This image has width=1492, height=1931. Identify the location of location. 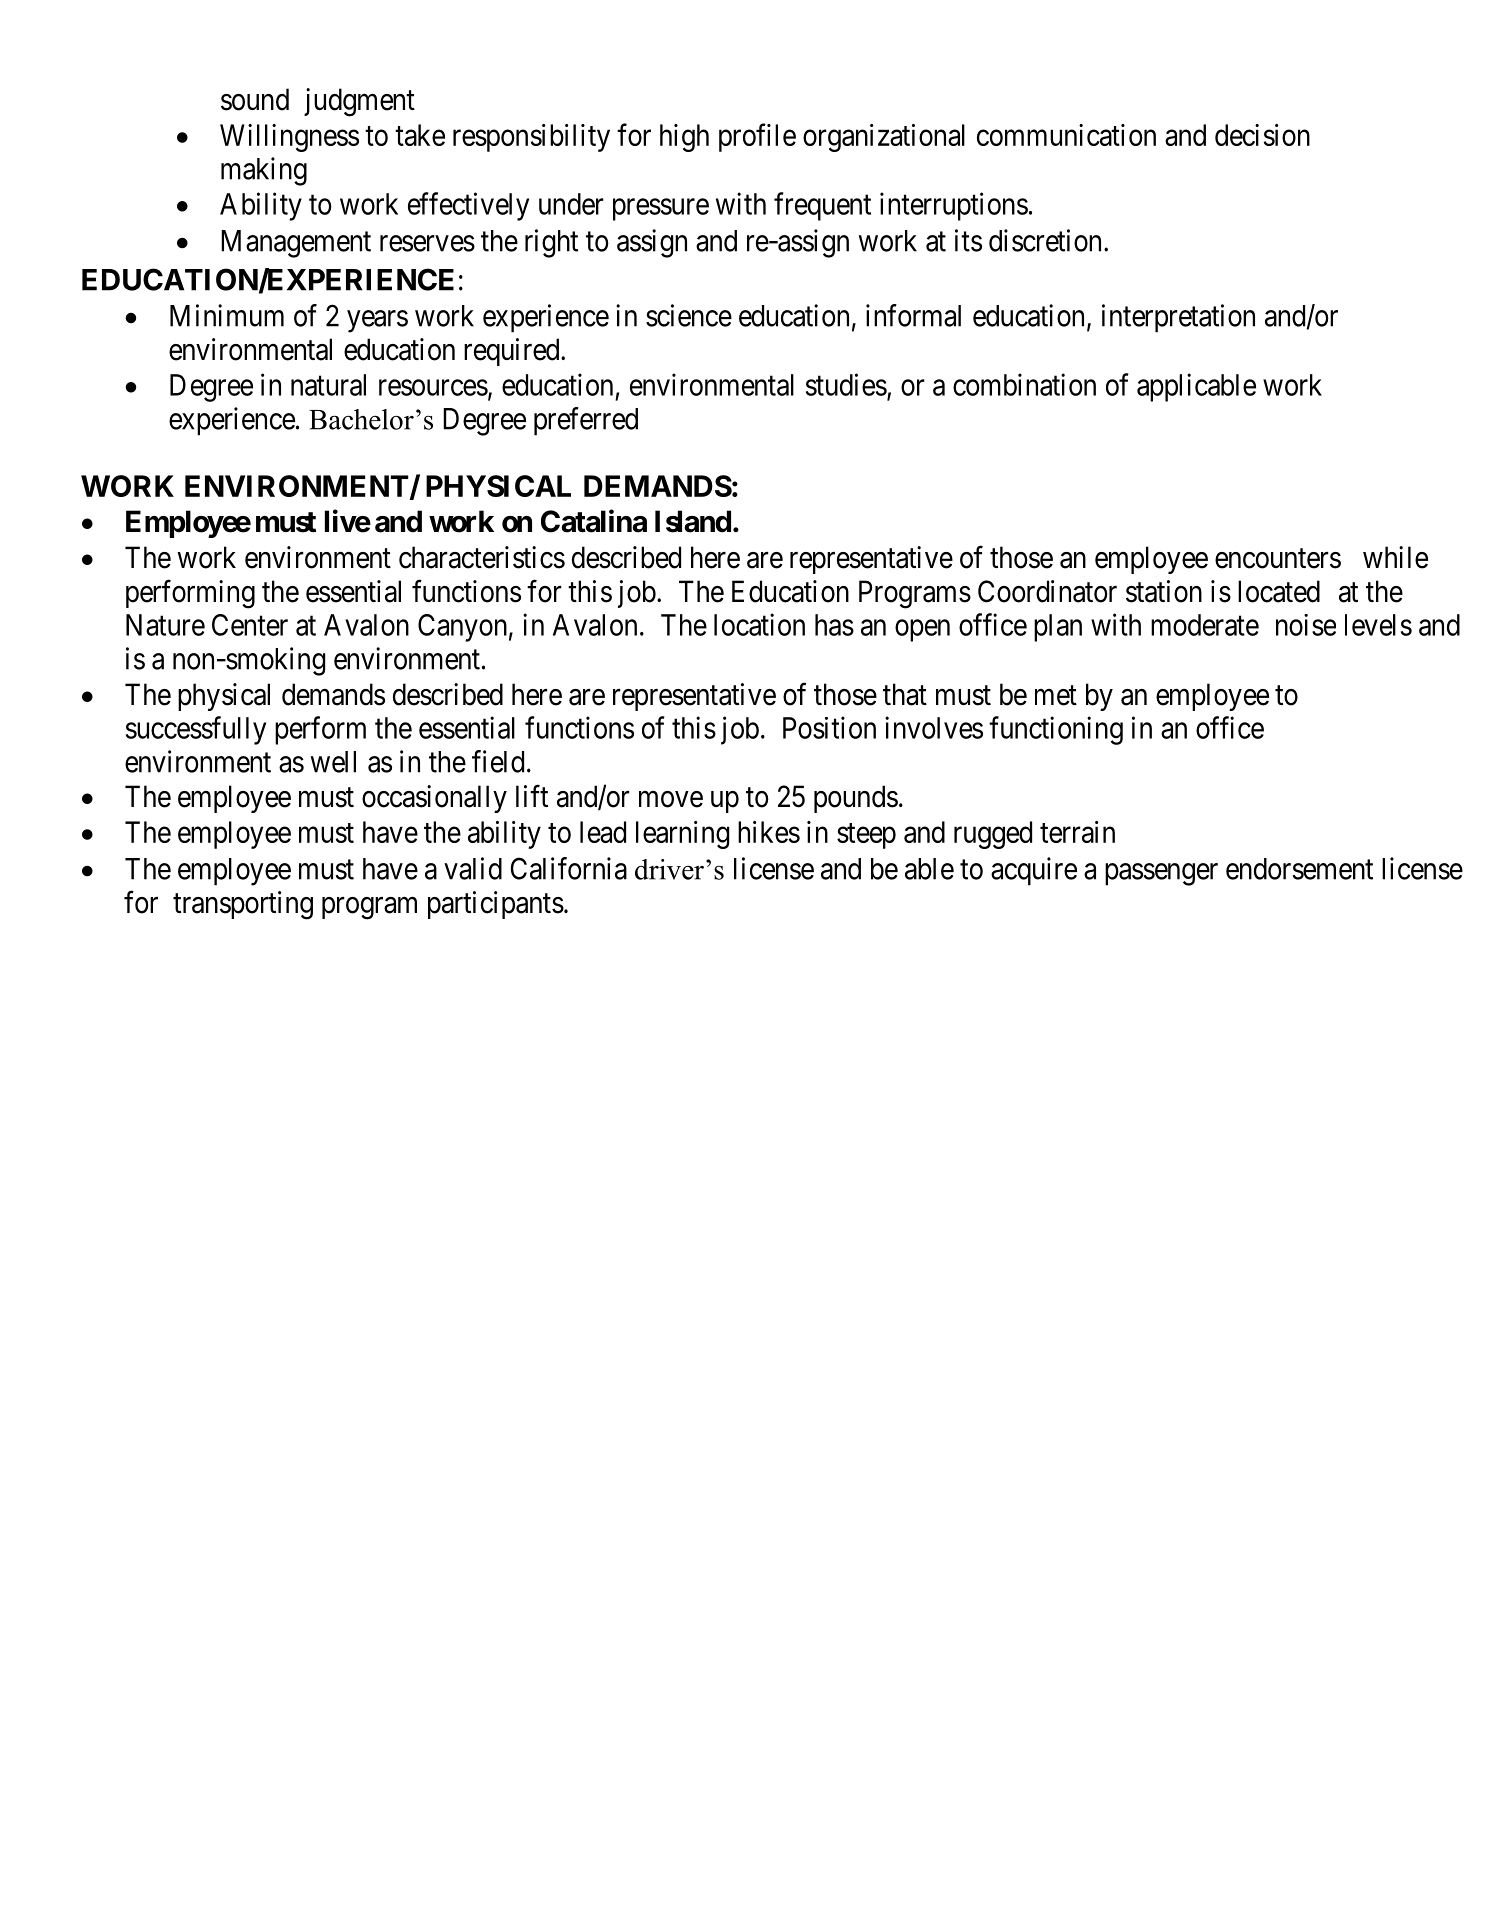
(759, 624).
